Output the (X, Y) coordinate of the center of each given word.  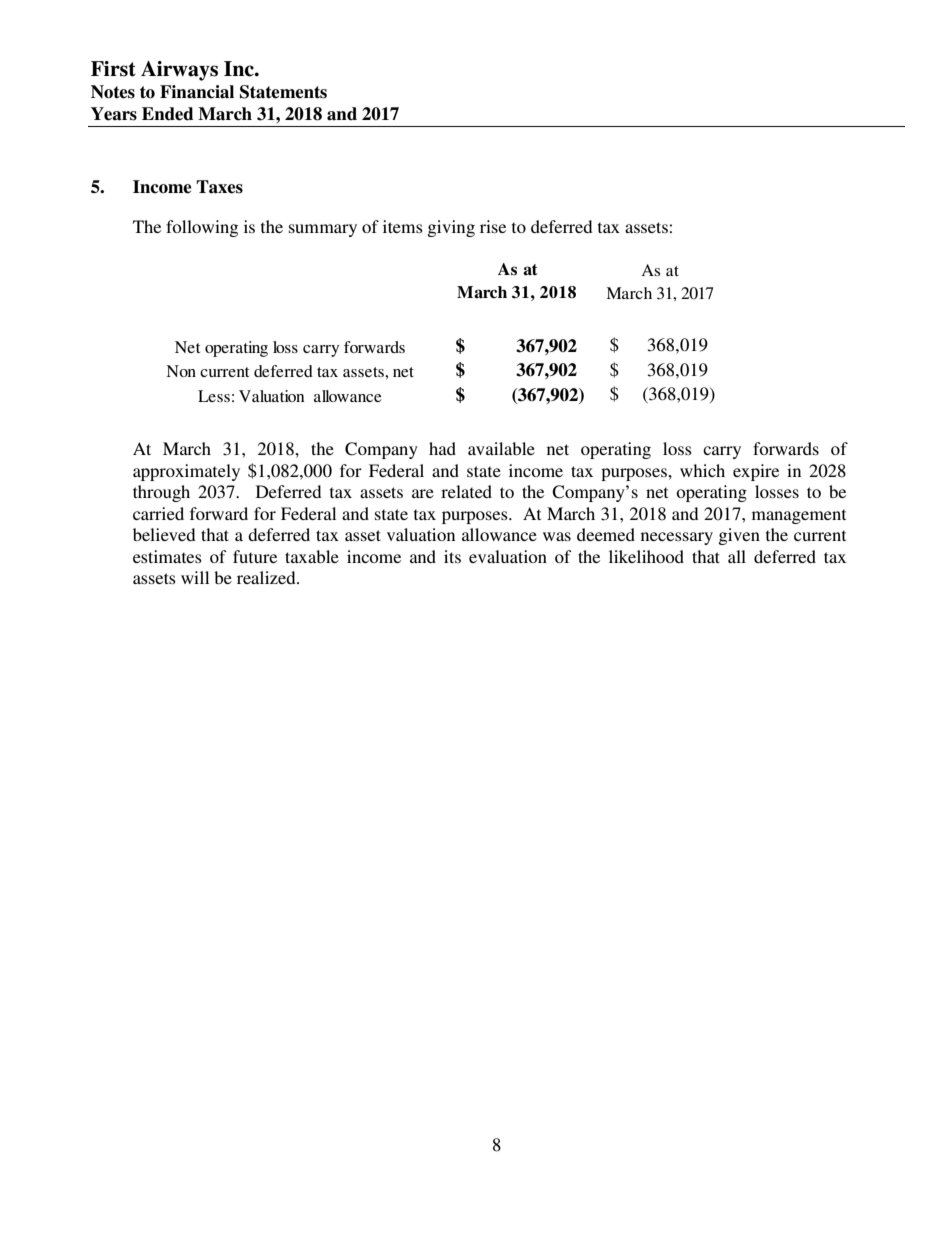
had (442, 448)
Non (181, 371)
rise (493, 226)
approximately (186, 472)
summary (323, 230)
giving (451, 228)
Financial (197, 92)
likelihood (646, 556)
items (403, 226)
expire (756, 472)
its (452, 556)
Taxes (219, 187)
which (702, 470)
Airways (179, 71)
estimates (167, 556)
